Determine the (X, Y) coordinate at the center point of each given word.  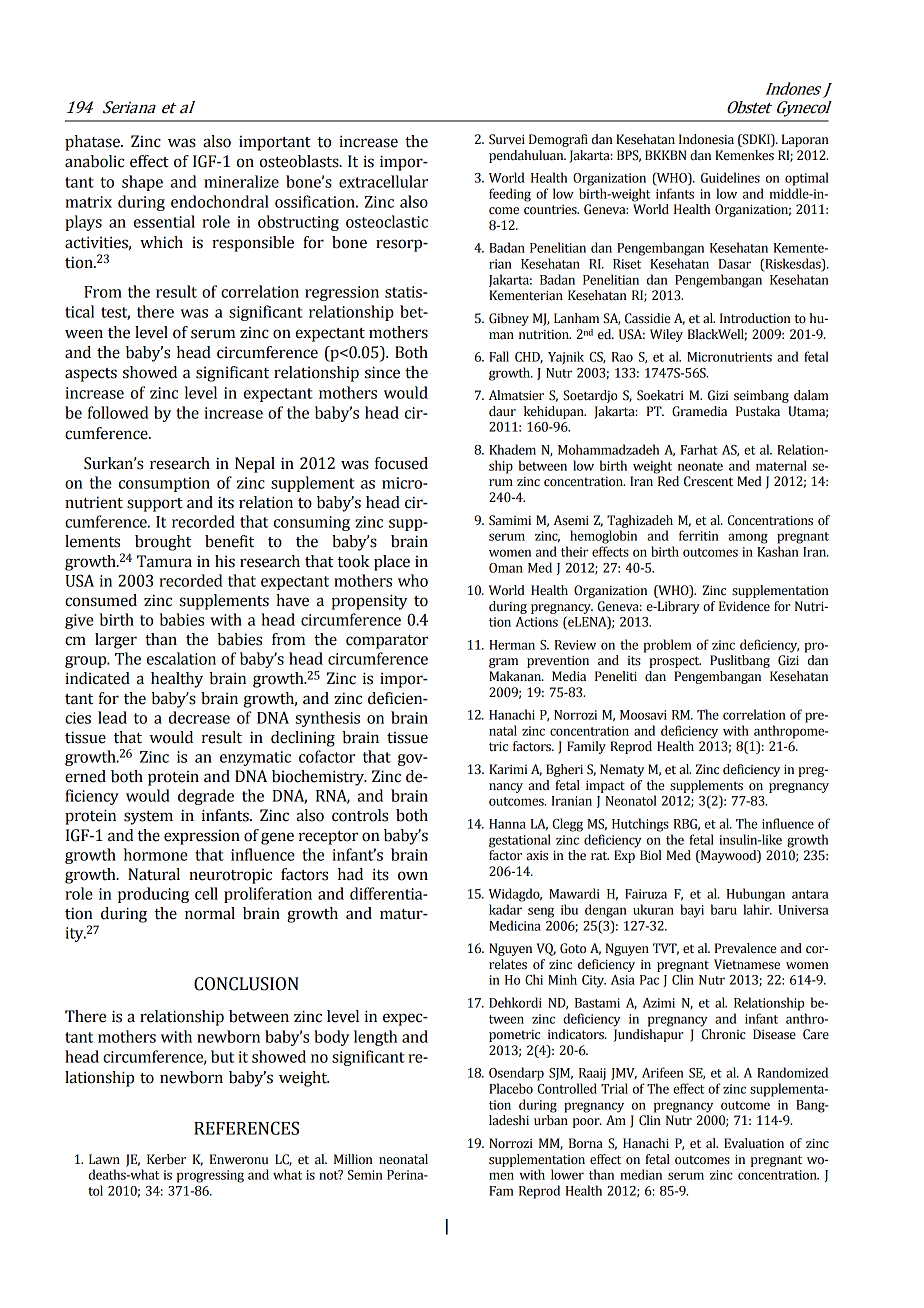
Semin (365, 1175)
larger (116, 641)
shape (142, 183)
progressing (210, 1176)
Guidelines (730, 177)
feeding (510, 195)
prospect (675, 662)
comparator (387, 642)
